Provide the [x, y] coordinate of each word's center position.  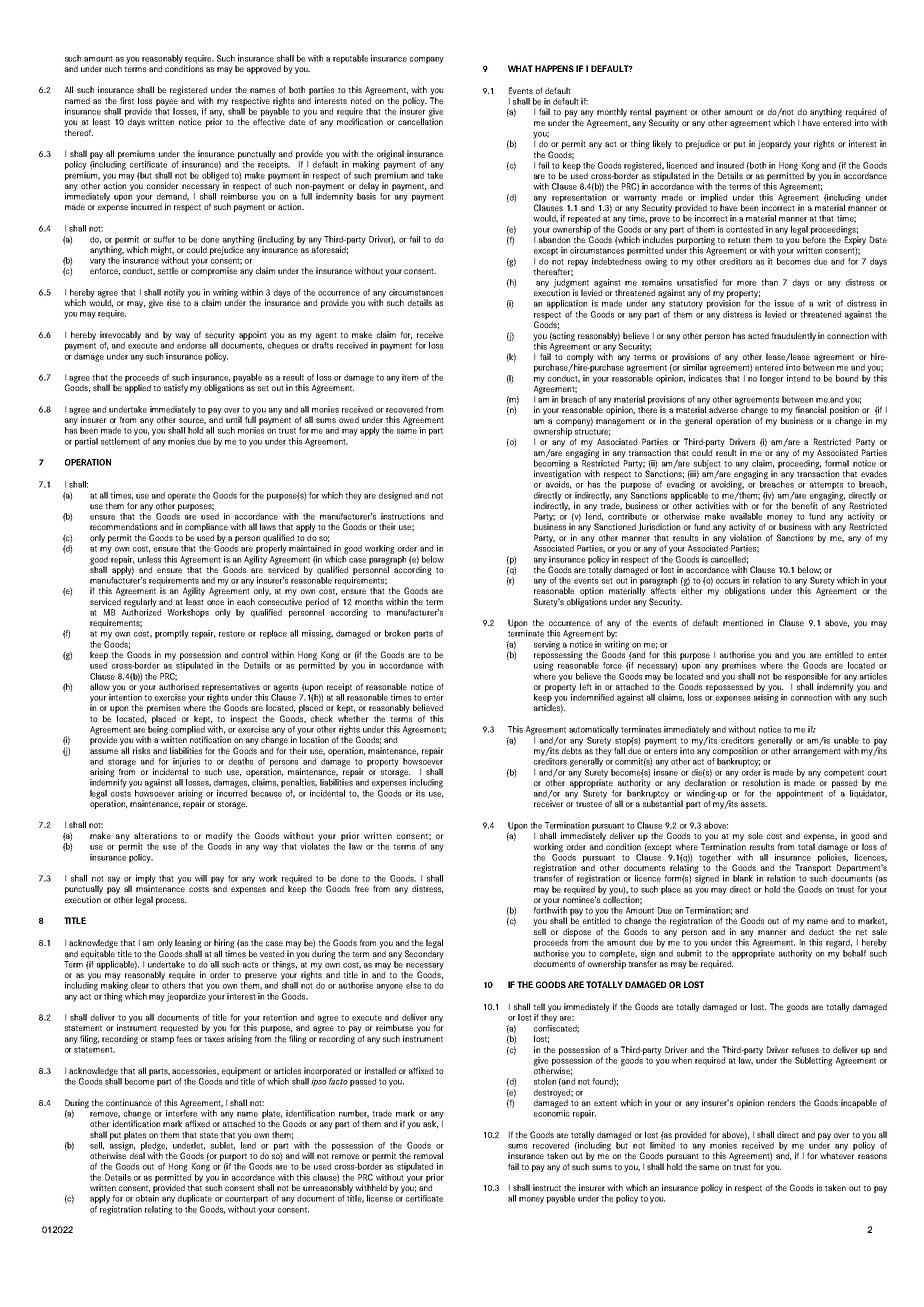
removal [428, 1155]
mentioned [743, 622]
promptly [172, 634]
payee [167, 102]
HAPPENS [554, 68]
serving [547, 645]
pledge [154, 1147]
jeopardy [774, 144]
